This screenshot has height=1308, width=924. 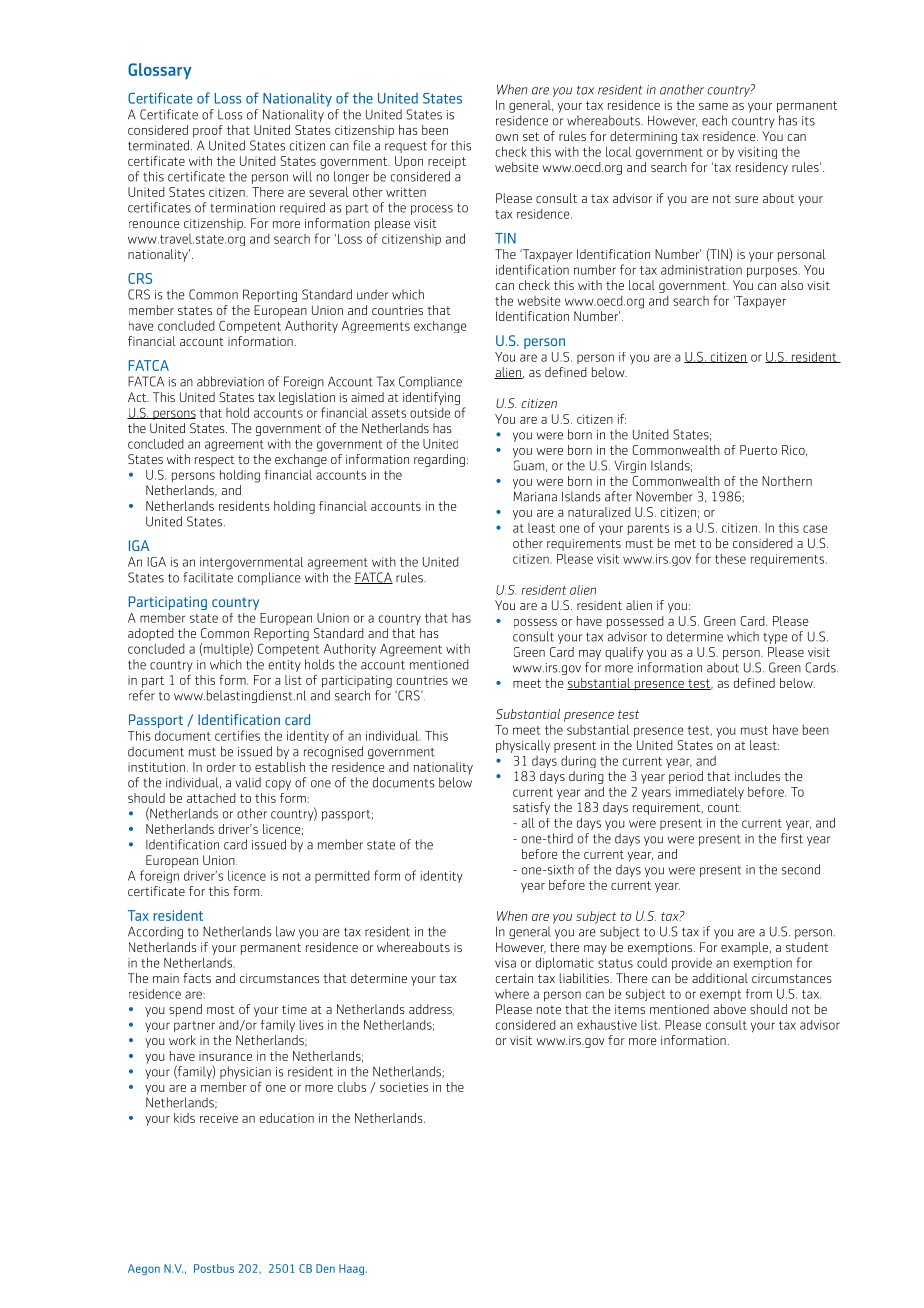 What do you see at coordinates (507, 137) in the screenshot?
I see `own` at bounding box center [507, 137].
